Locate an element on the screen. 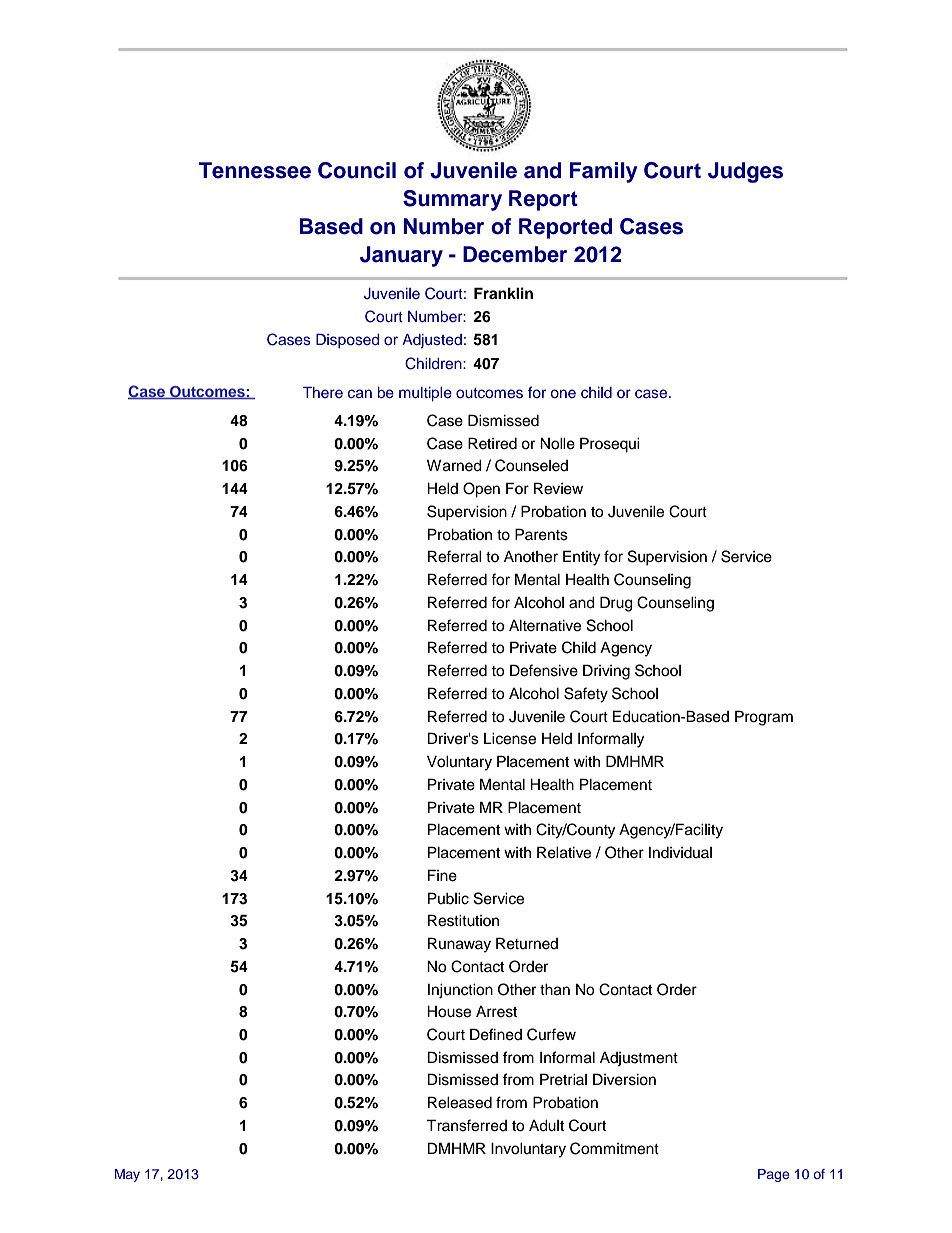 The height and width of the screenshot is (1233, 952). Tennessee is located at coordinates (255, 170).
